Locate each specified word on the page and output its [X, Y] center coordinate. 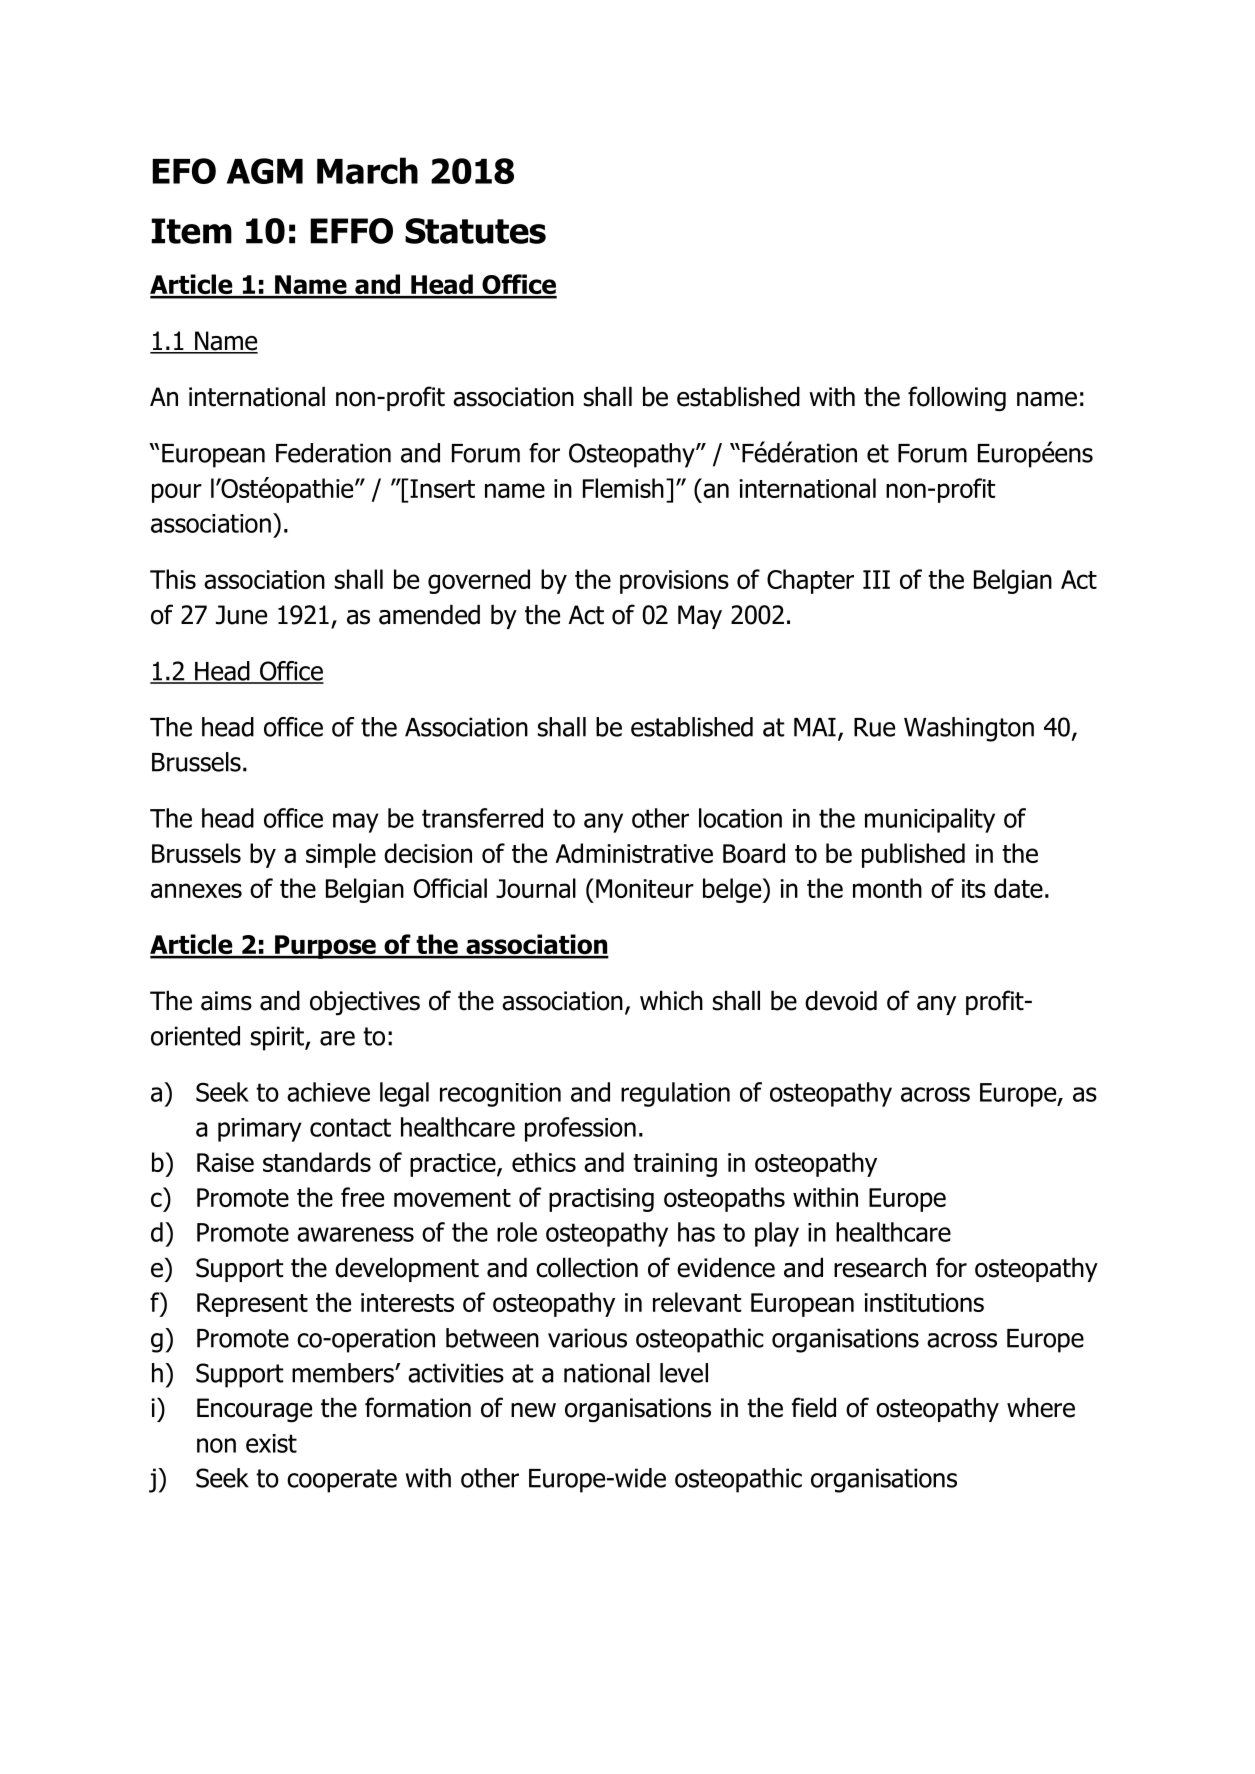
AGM [265, 171]
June [241, 615]
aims [226, 1001]
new [533, 1410]
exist [271, 1443]
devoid [841, 1000]
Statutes [475, 231]
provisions [674, 582]
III [876, 579]
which [671, 1000]
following [957, 399]
